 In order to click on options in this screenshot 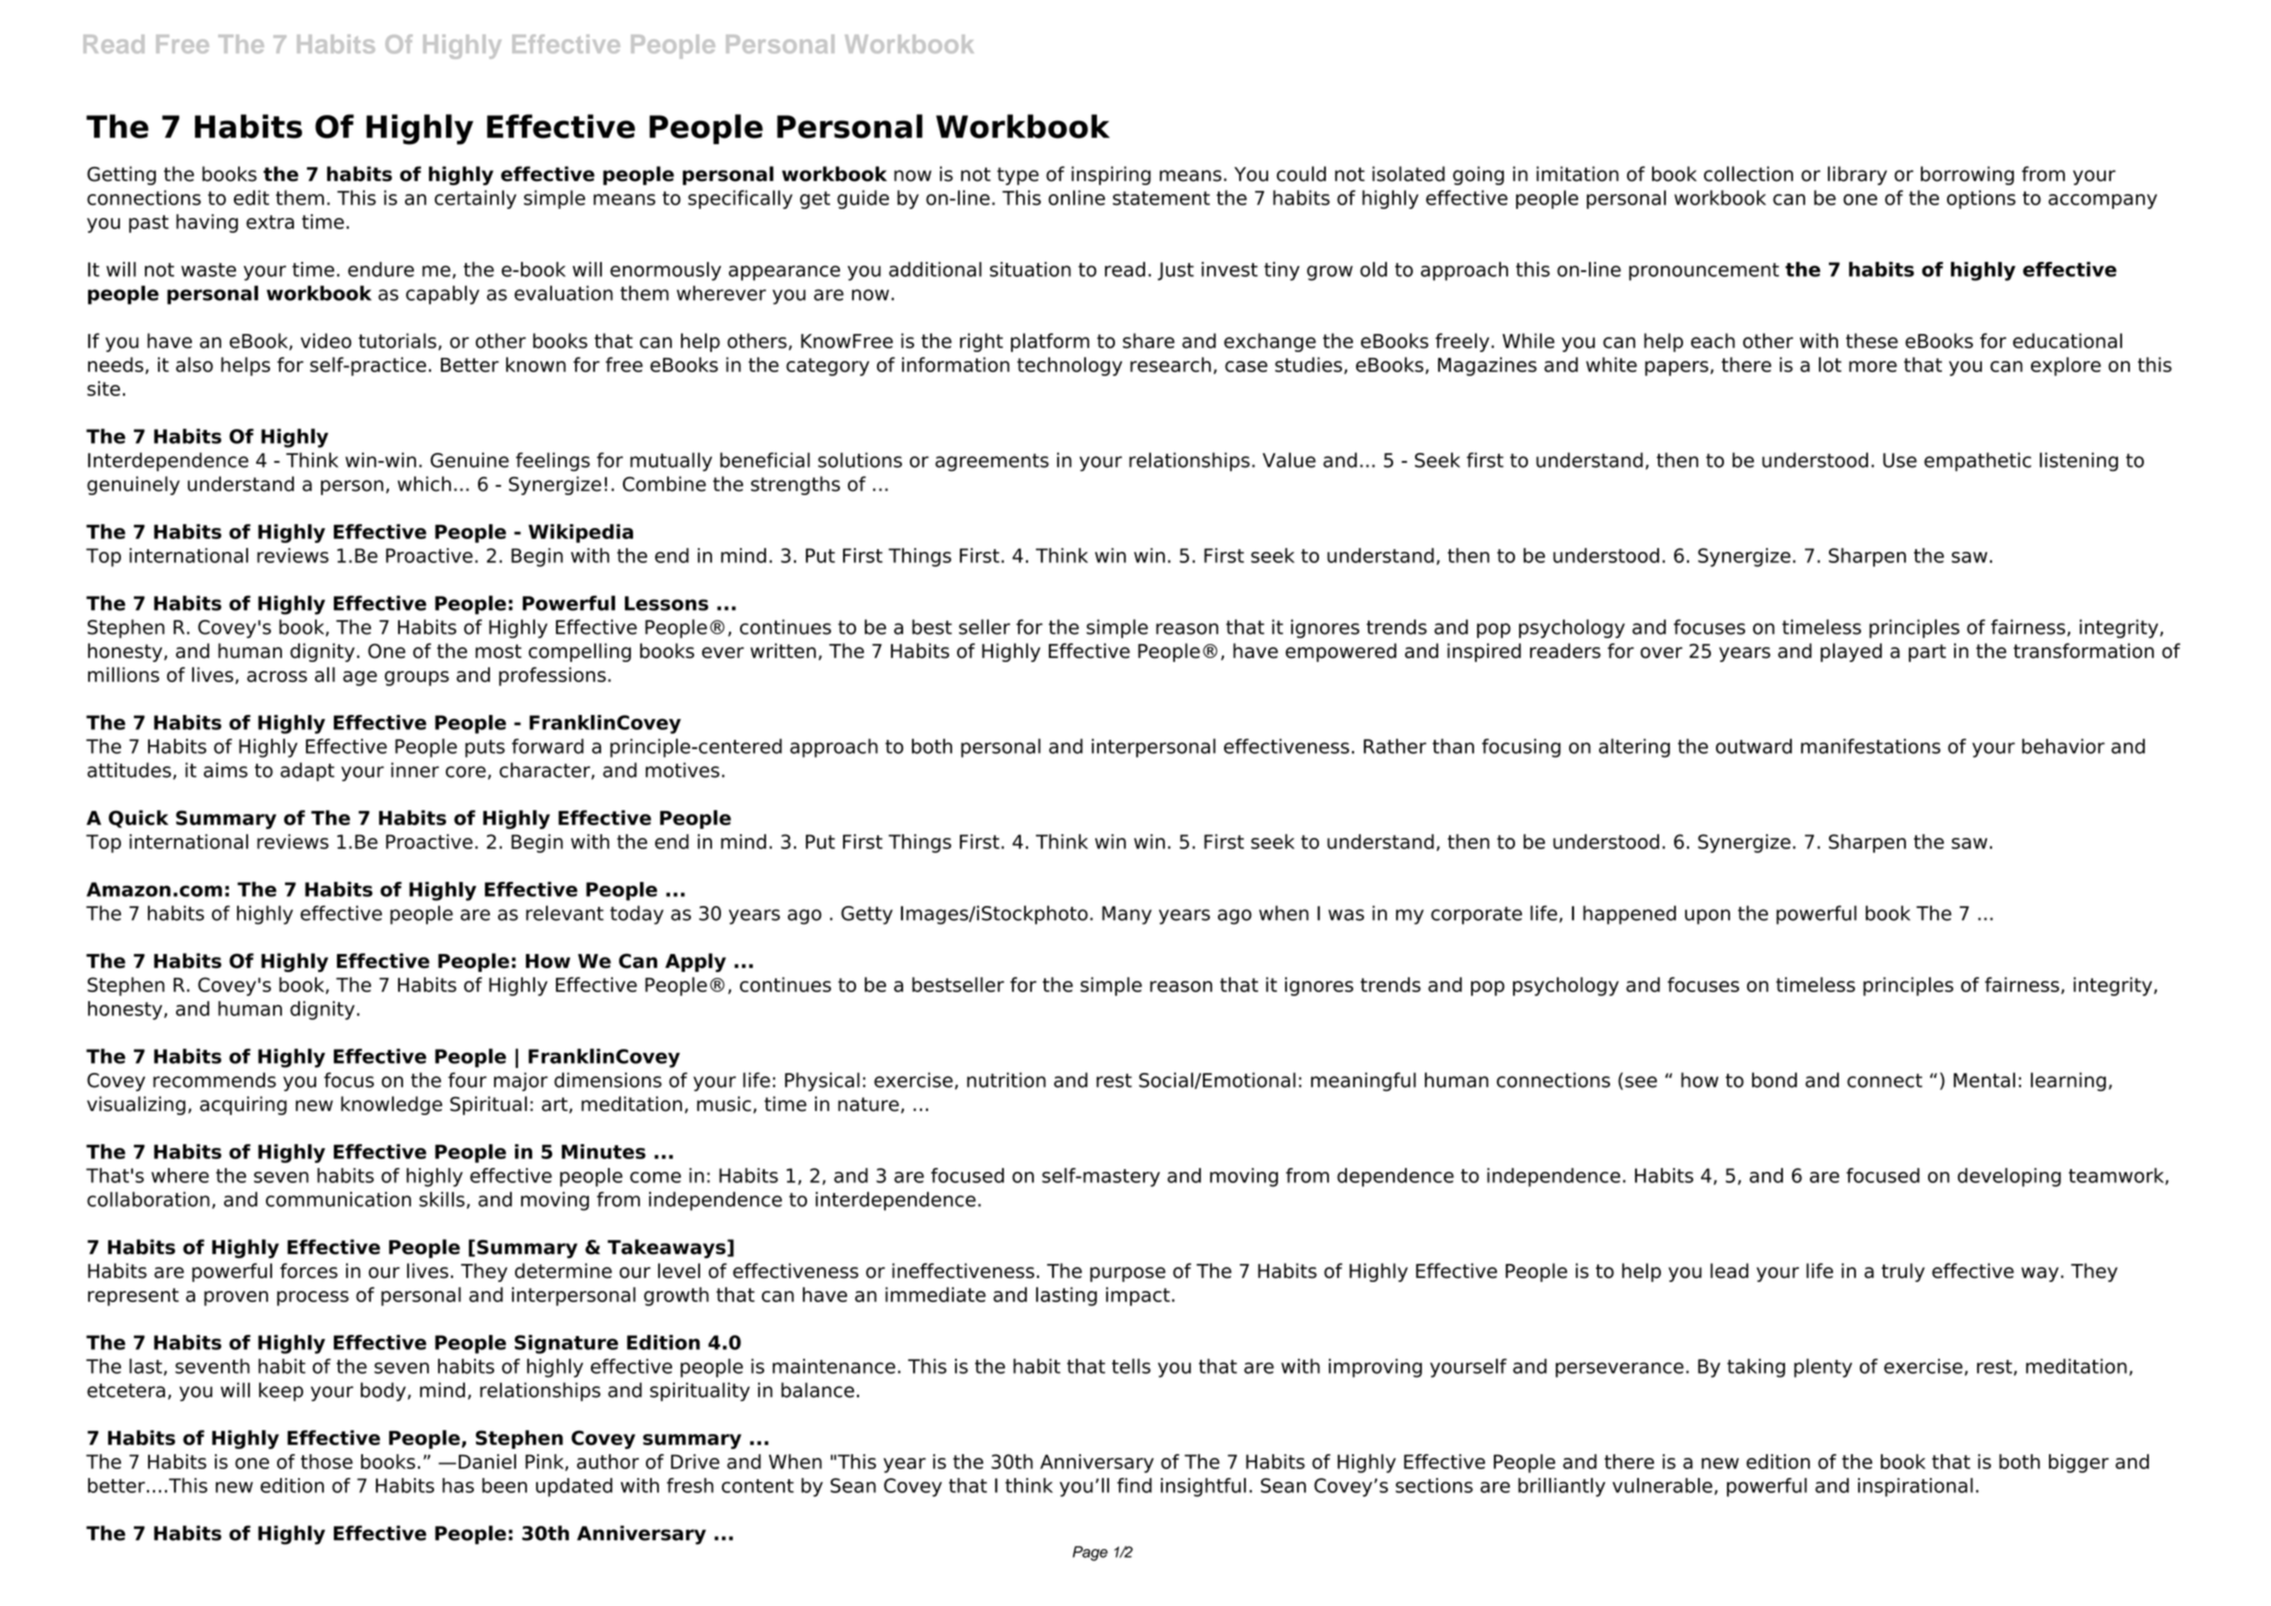, I will do `click(1981, 199)`.
